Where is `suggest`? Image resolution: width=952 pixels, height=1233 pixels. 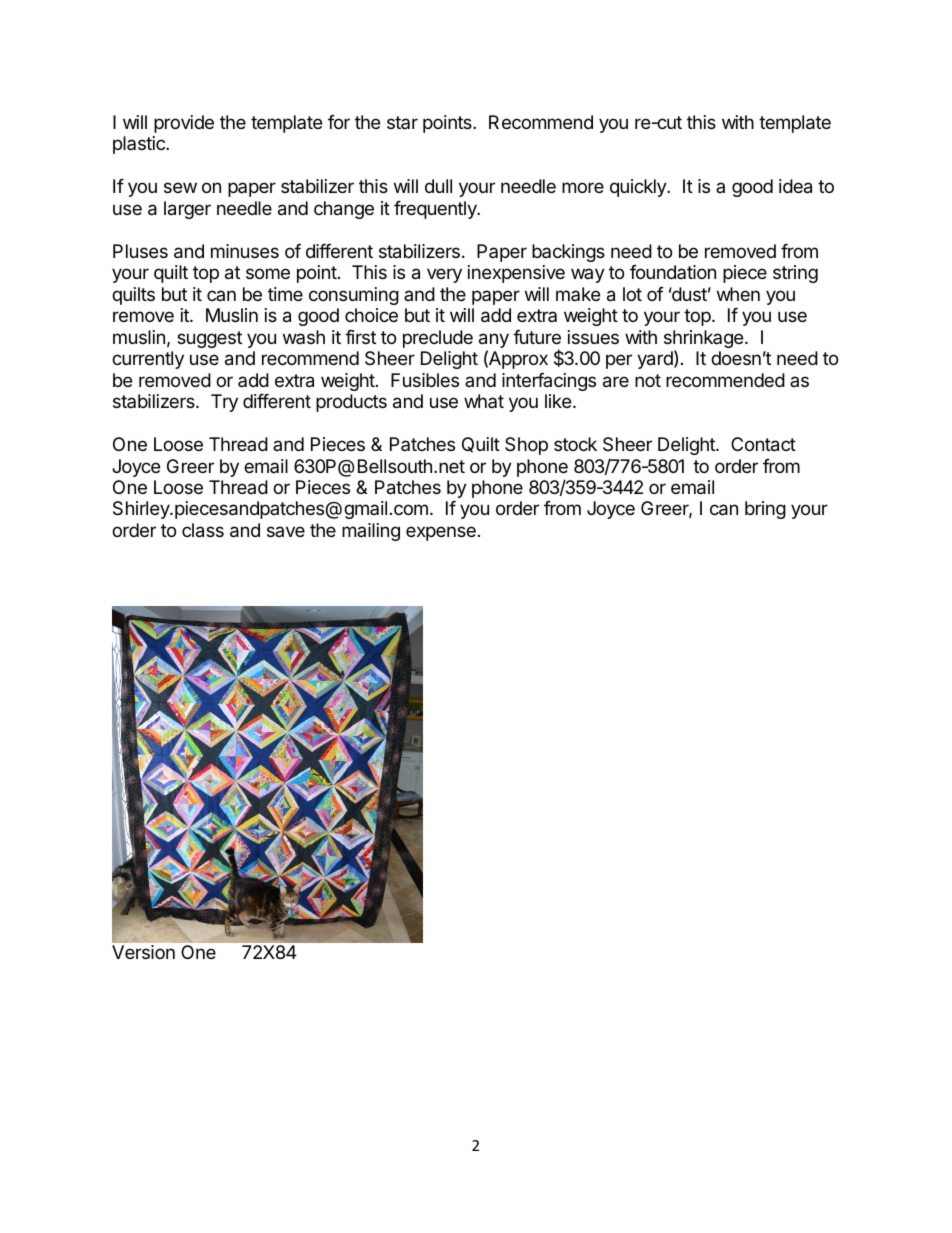 suggest is located at coordinates (209, 339).
